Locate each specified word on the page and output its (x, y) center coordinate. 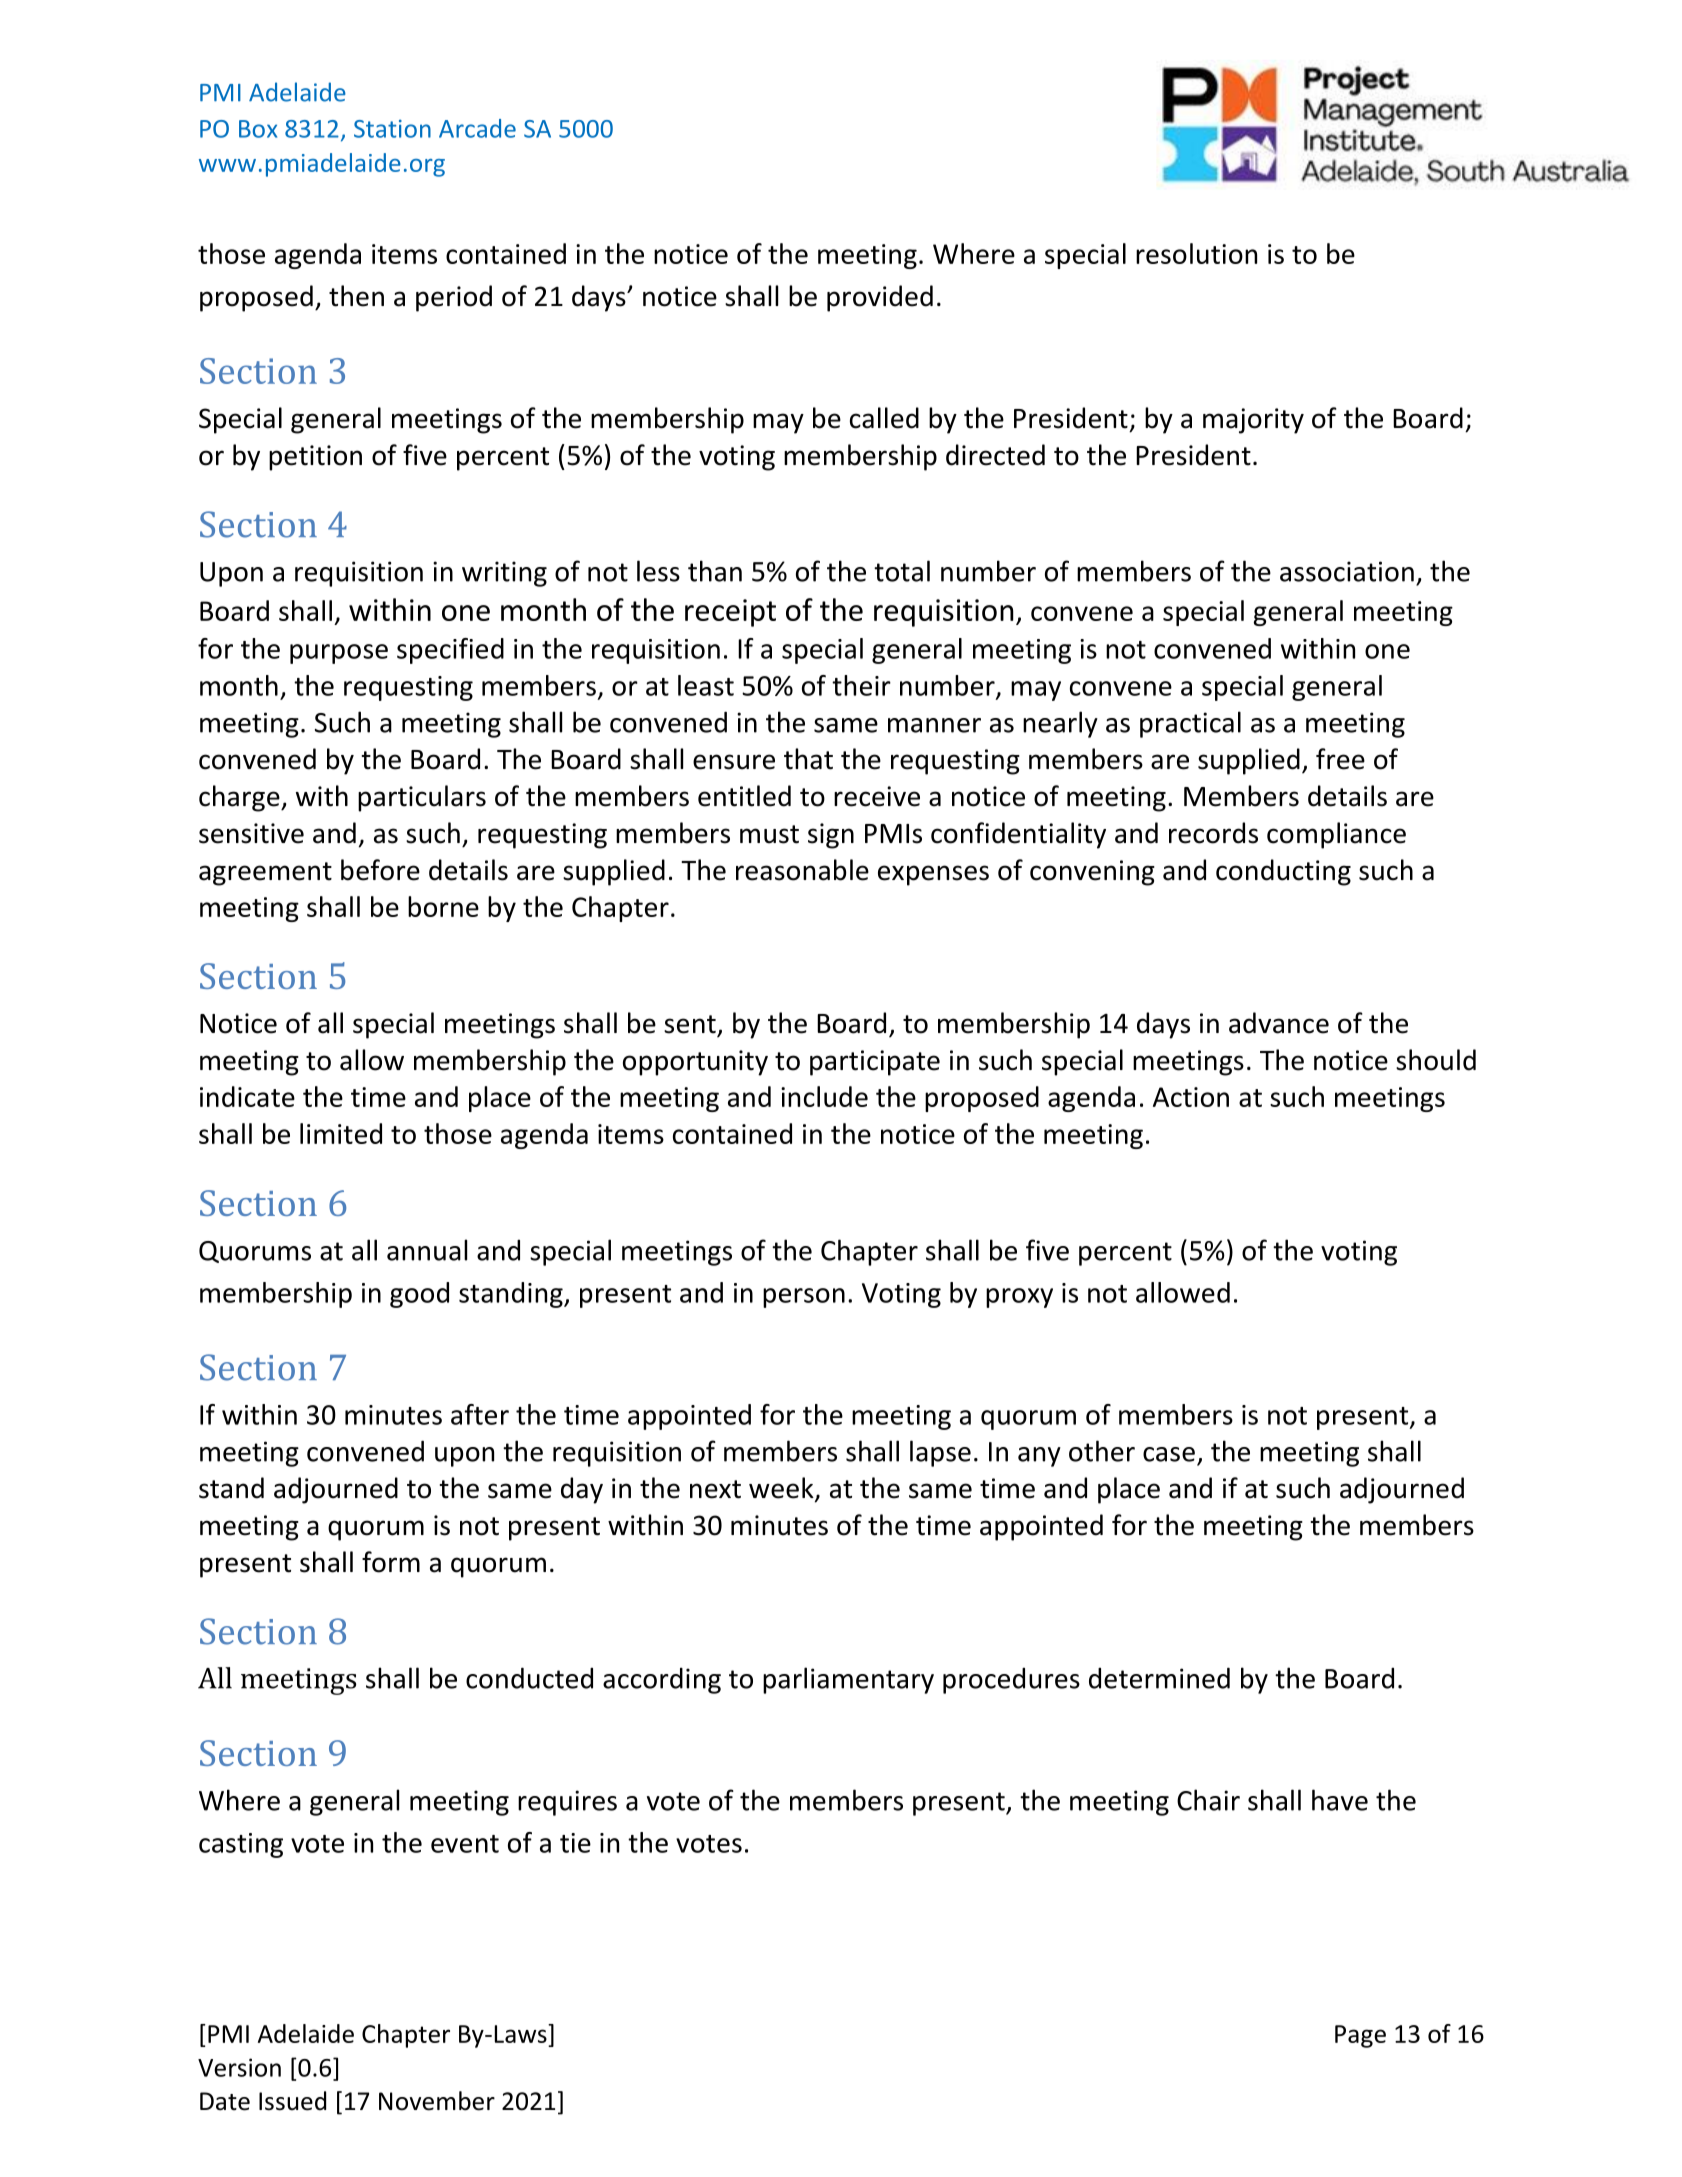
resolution (1196, 253)
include (824, 1096)
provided (880, 298)
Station (392, 129)
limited (341, 1133)
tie (575, 1843)
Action (1191, 1097)
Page (1360, 2036)
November (437, 2101)
